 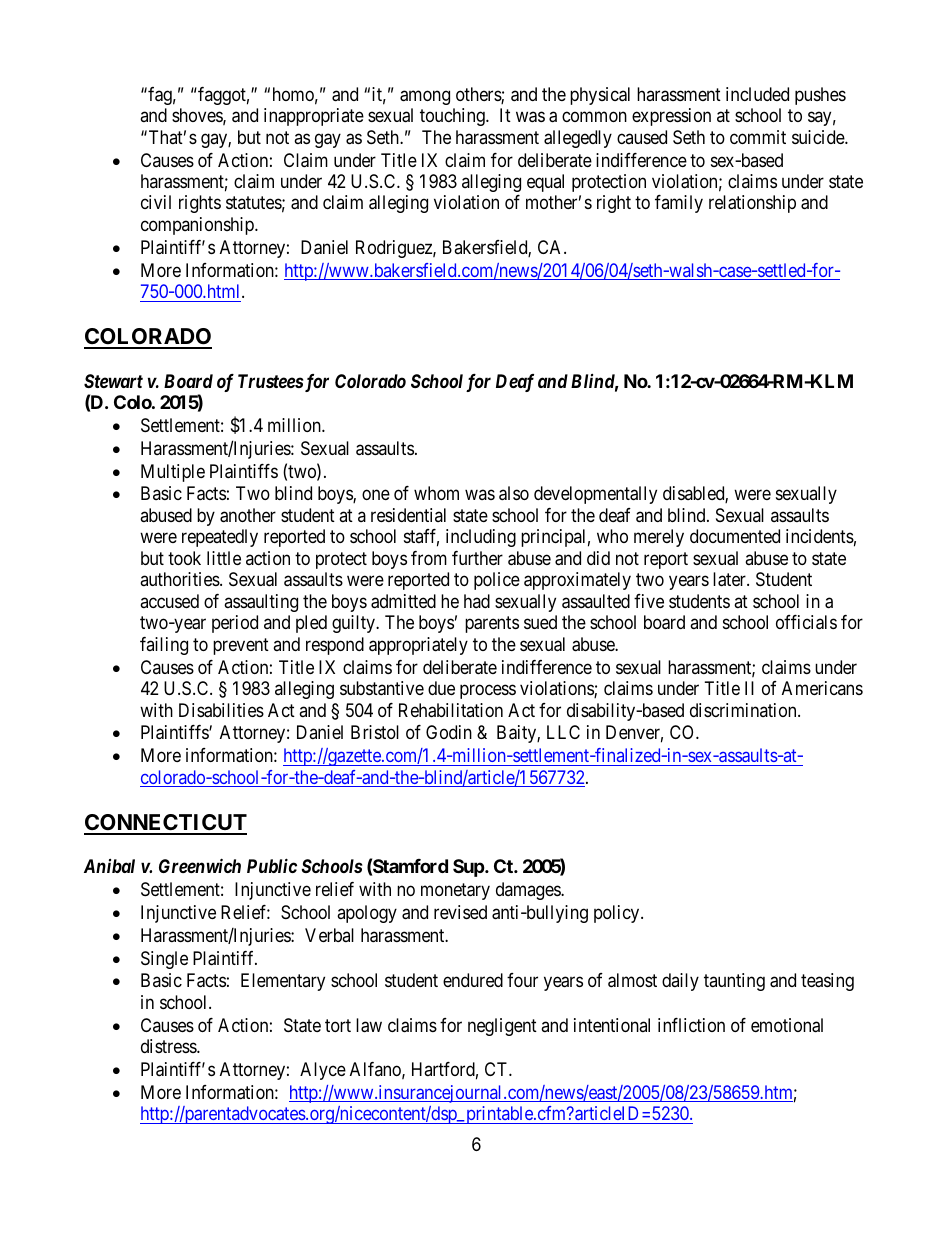 I want to click on Disabilities, so click(x=221, y=710).
